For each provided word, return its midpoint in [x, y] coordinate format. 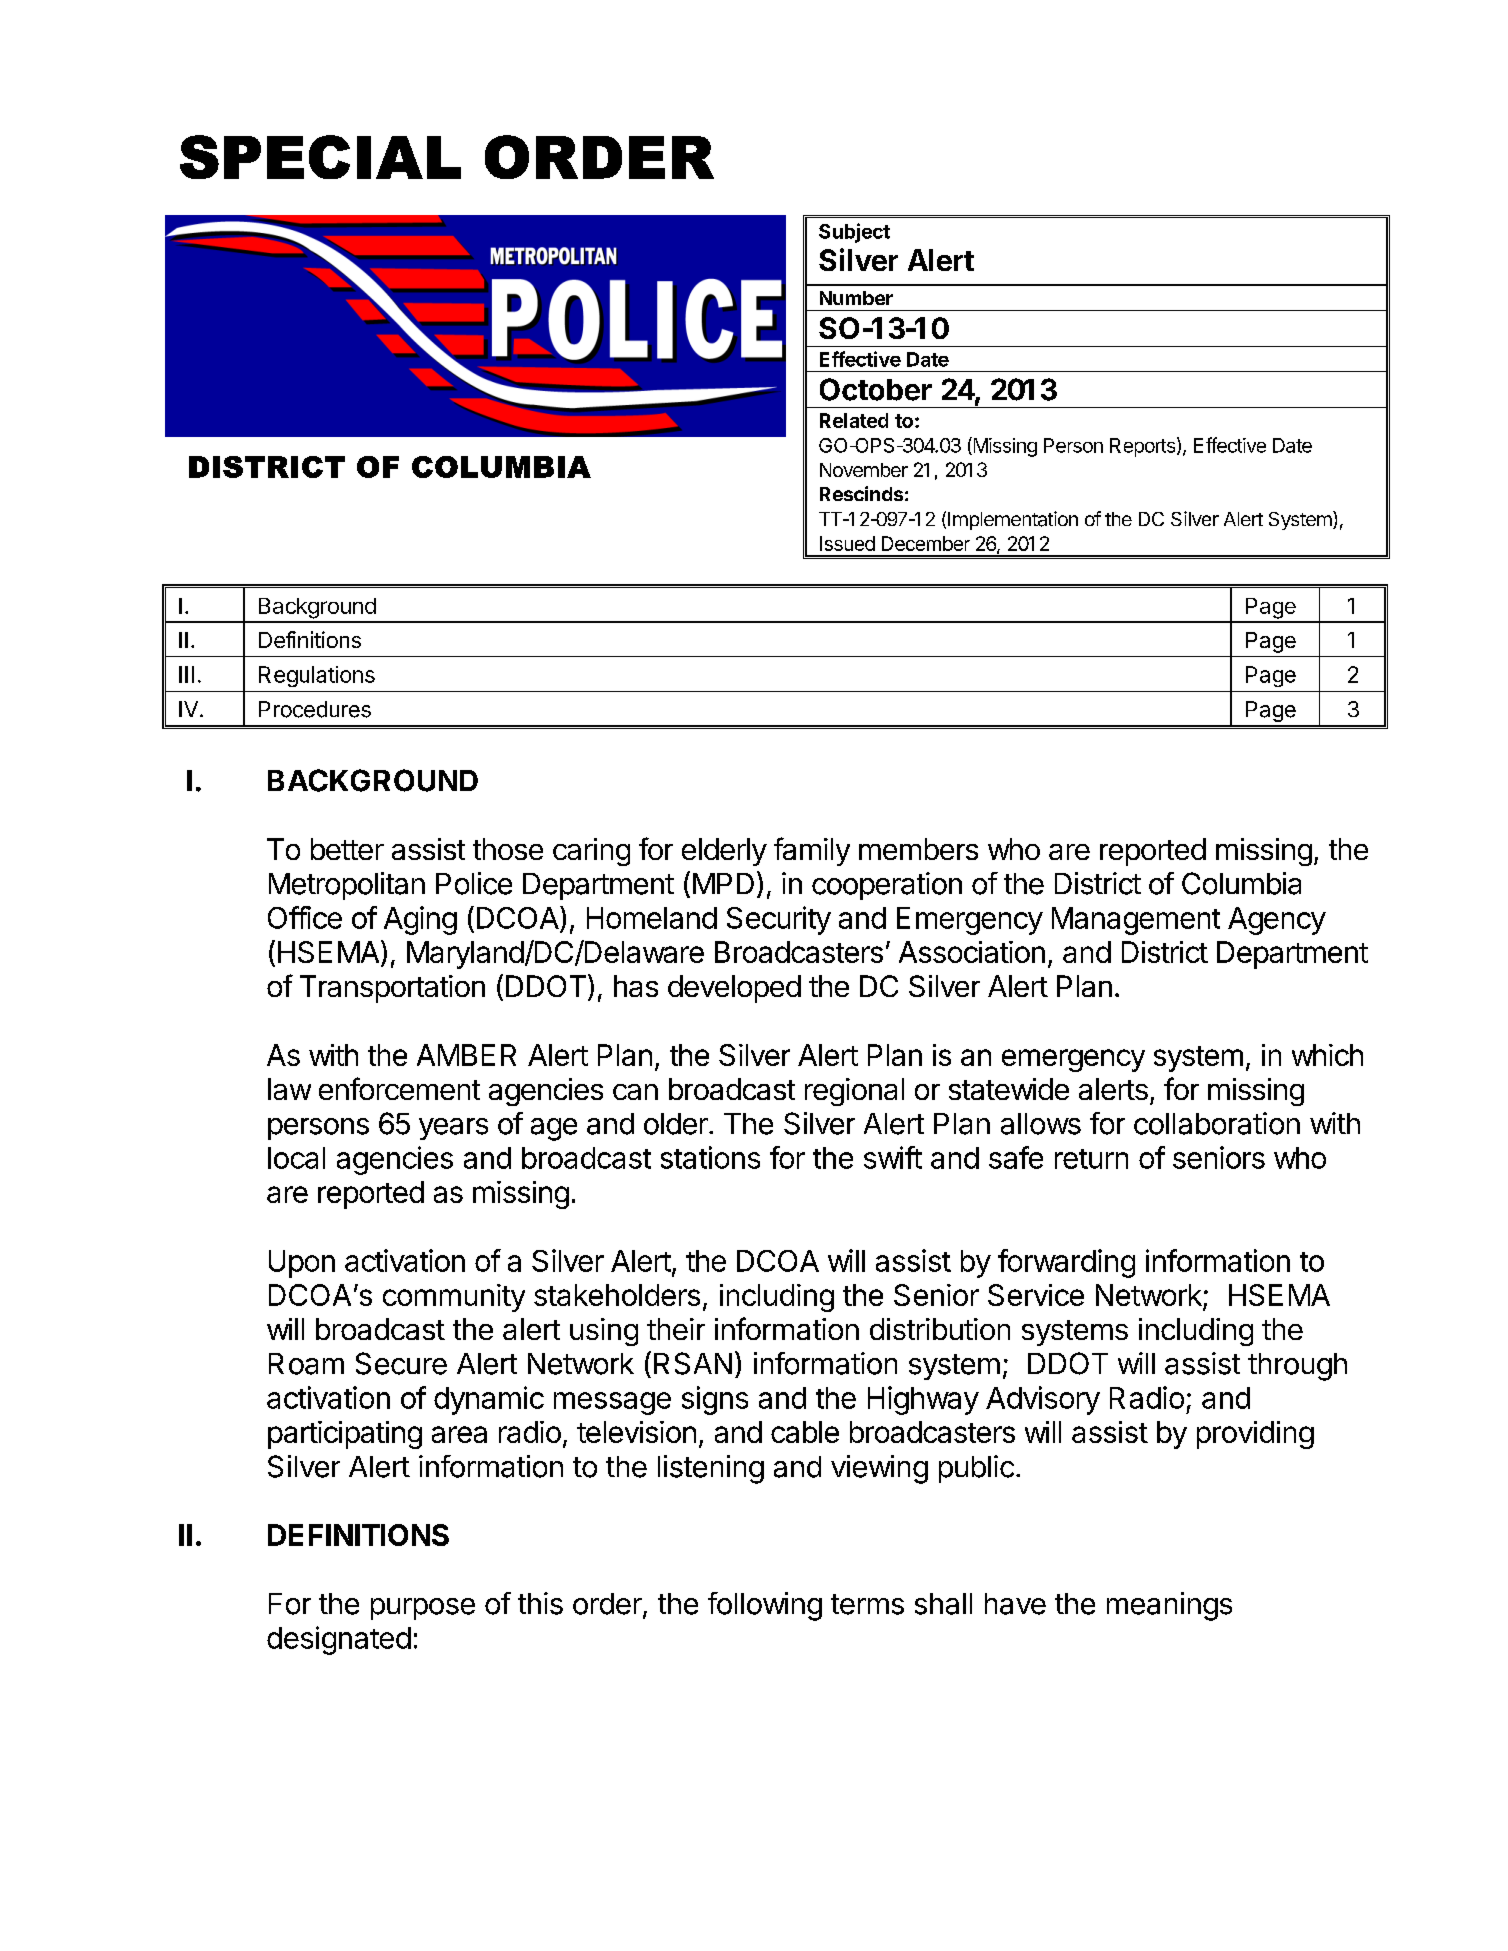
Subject [854, 233]
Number [856, 298]
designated [339, 1640]
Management [1136, 921]
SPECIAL [320, 157]
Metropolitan [347, 886]
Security [779, 920]
